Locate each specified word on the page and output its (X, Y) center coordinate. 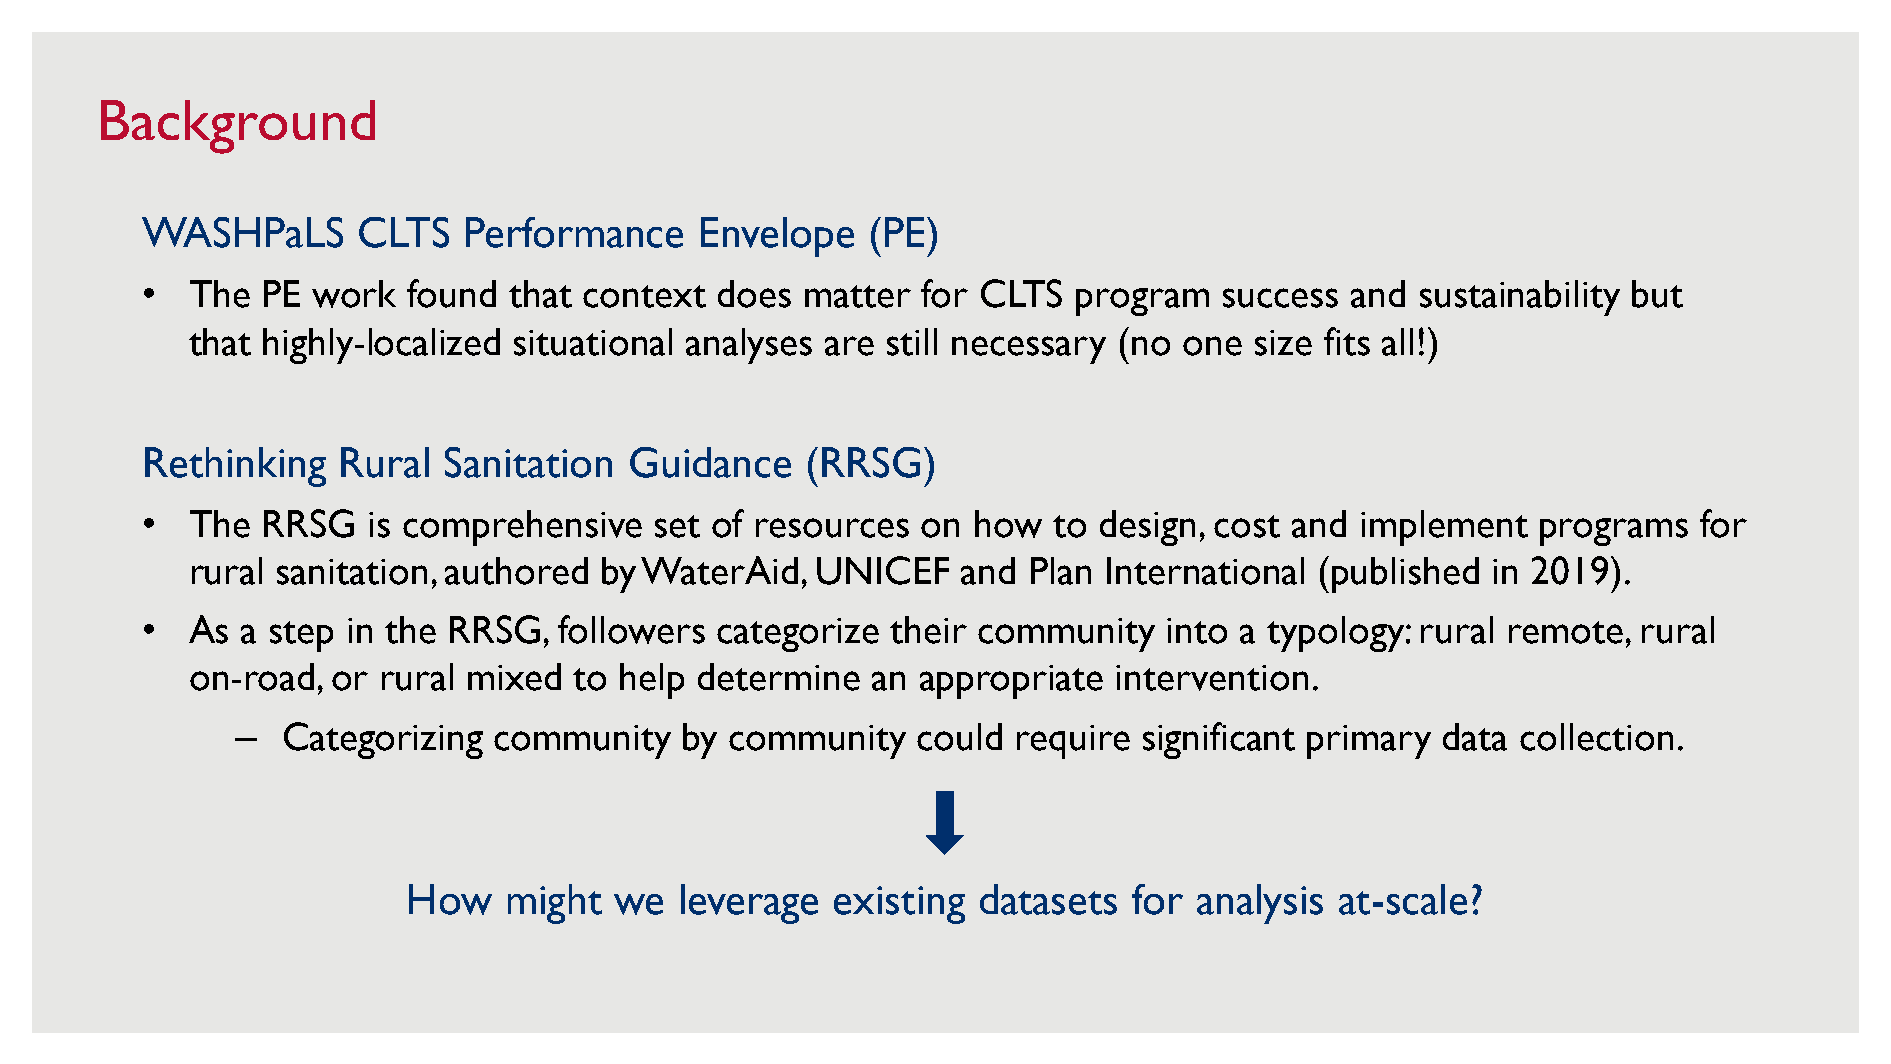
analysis (1260, 904)
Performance (574, 232)
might (555, 904)
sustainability (1520, 298)
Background (238, 127)
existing (899, 905)
